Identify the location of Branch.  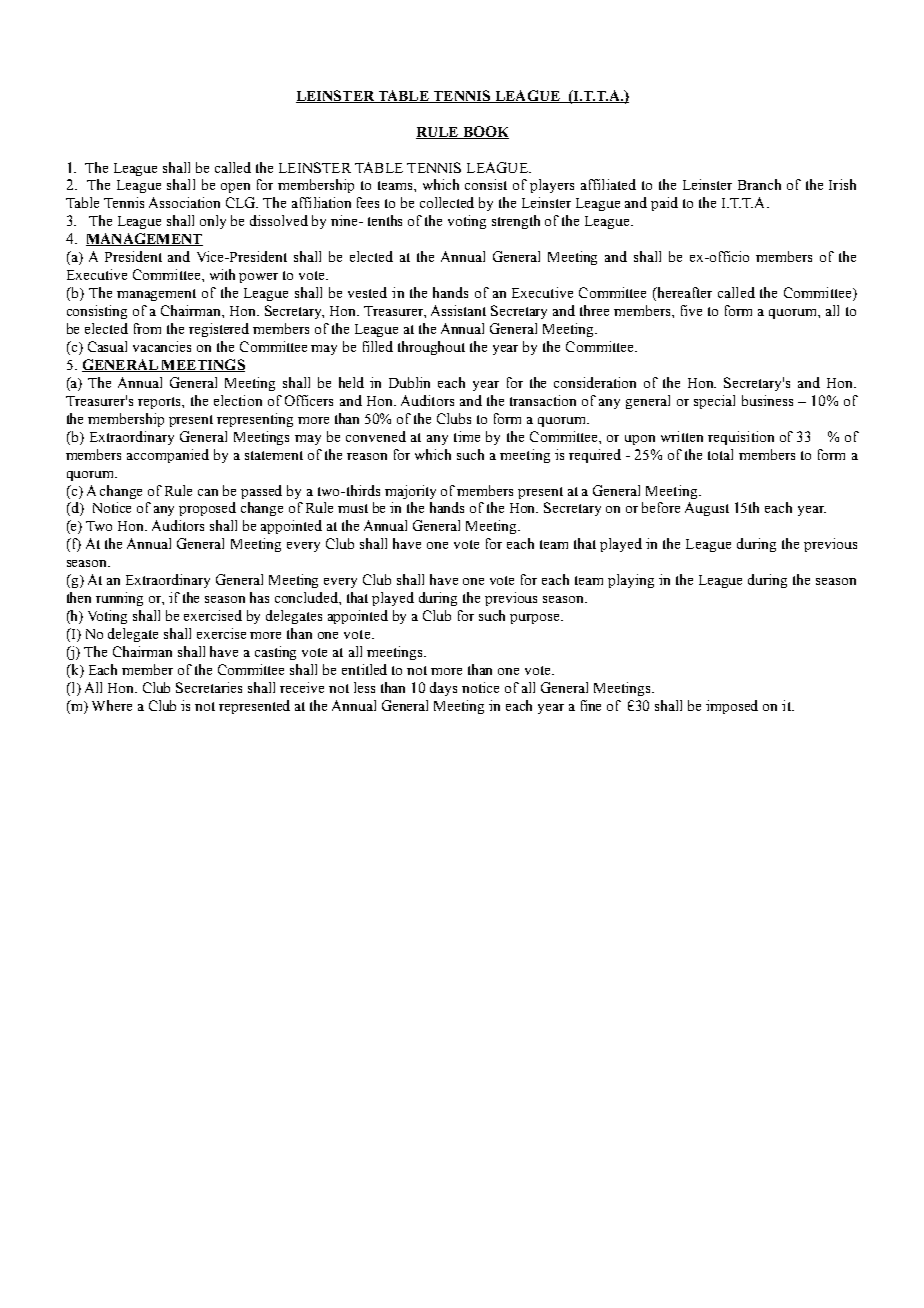
(759, 184).
